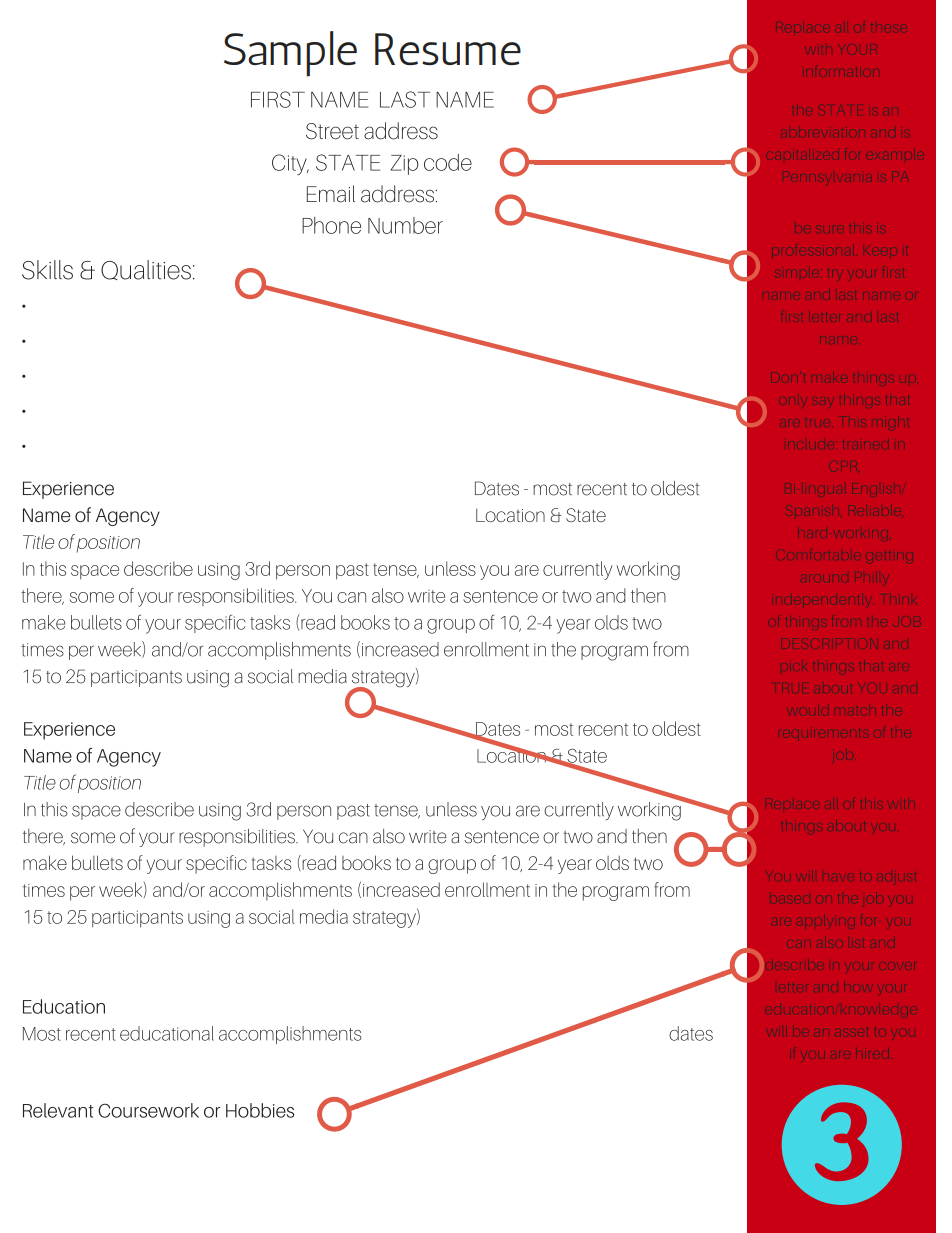 This screenshot has height=1233, width=952. What do you see at coordinates (47, 270) in the screenshot?
I see `Skills` at bounding box center [47, 270].
